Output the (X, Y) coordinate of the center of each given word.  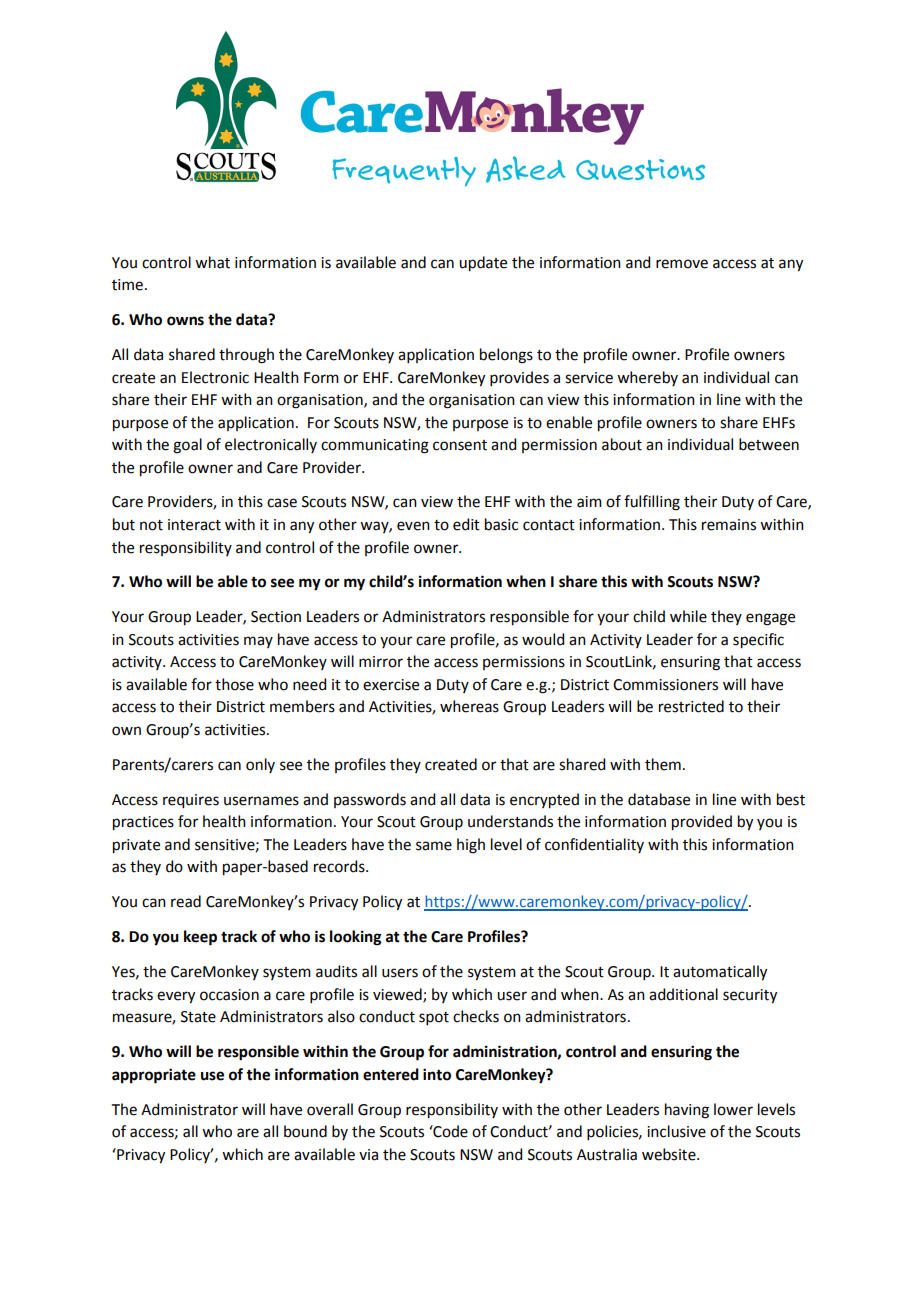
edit (466, 524)
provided (702, 823)
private (136, 846)
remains (729, 525)
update (483, 264)
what (212, 262)
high (471, 846)
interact (194, 525)
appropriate (154, 1076)
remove (682, 264)
